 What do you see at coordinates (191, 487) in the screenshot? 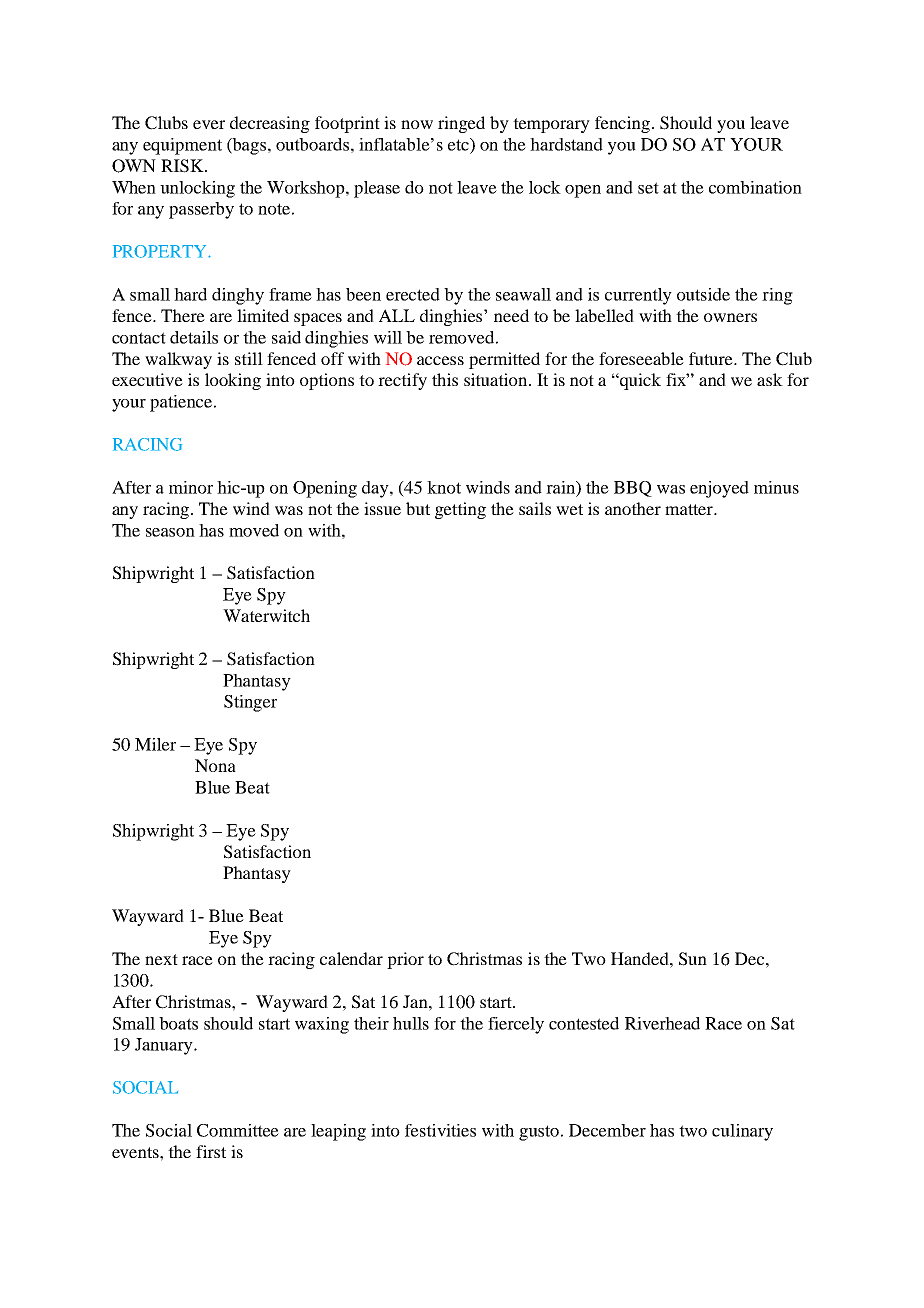
I see `minor` at bounding box center [191, 487].
